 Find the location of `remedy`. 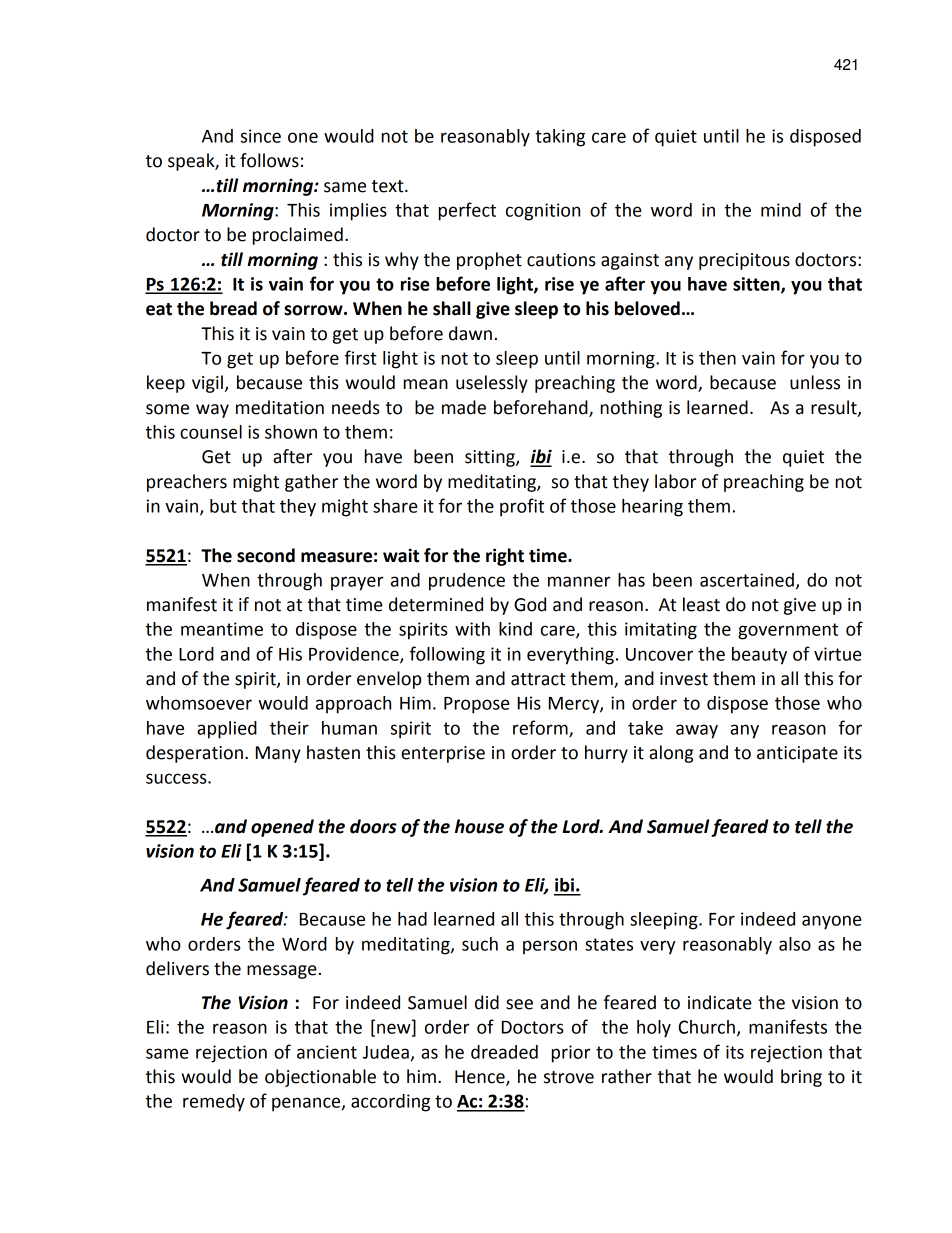

remedy is located at coordinates (214, 1103).
